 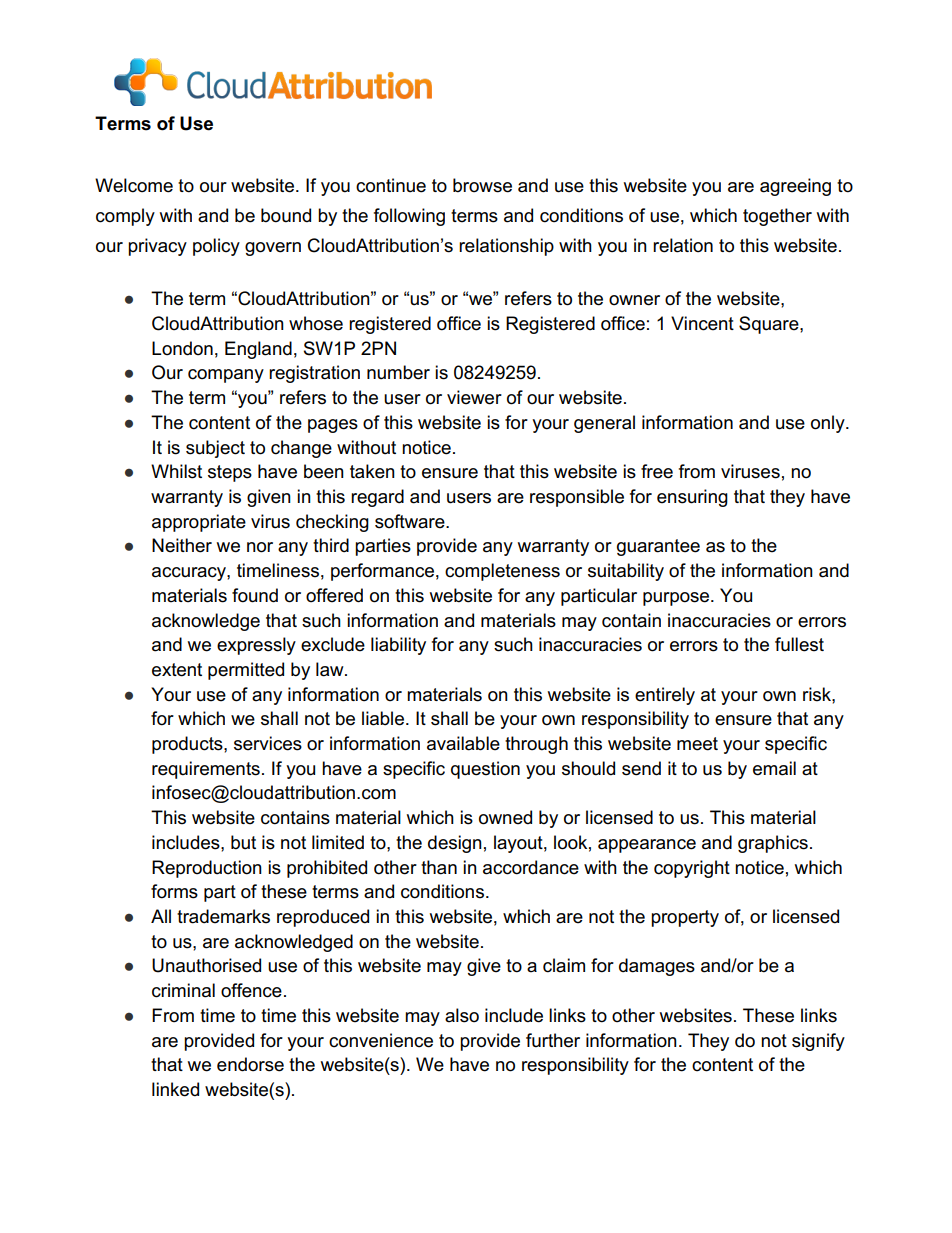 I want to click on fullest, so click(x=799, y=644).
